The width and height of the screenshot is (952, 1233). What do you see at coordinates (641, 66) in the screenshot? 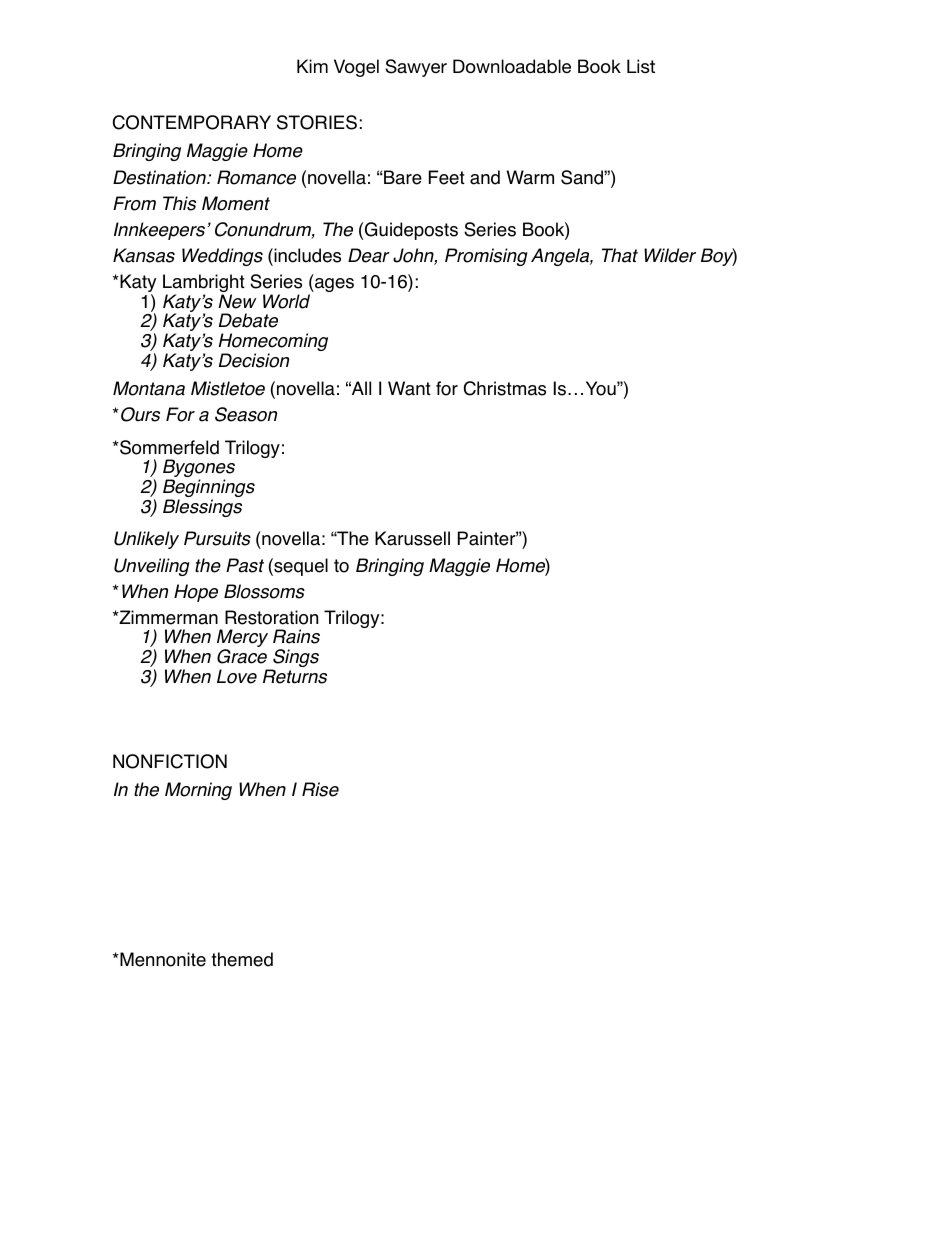
I see `List` at bounding box center [641, 66].
